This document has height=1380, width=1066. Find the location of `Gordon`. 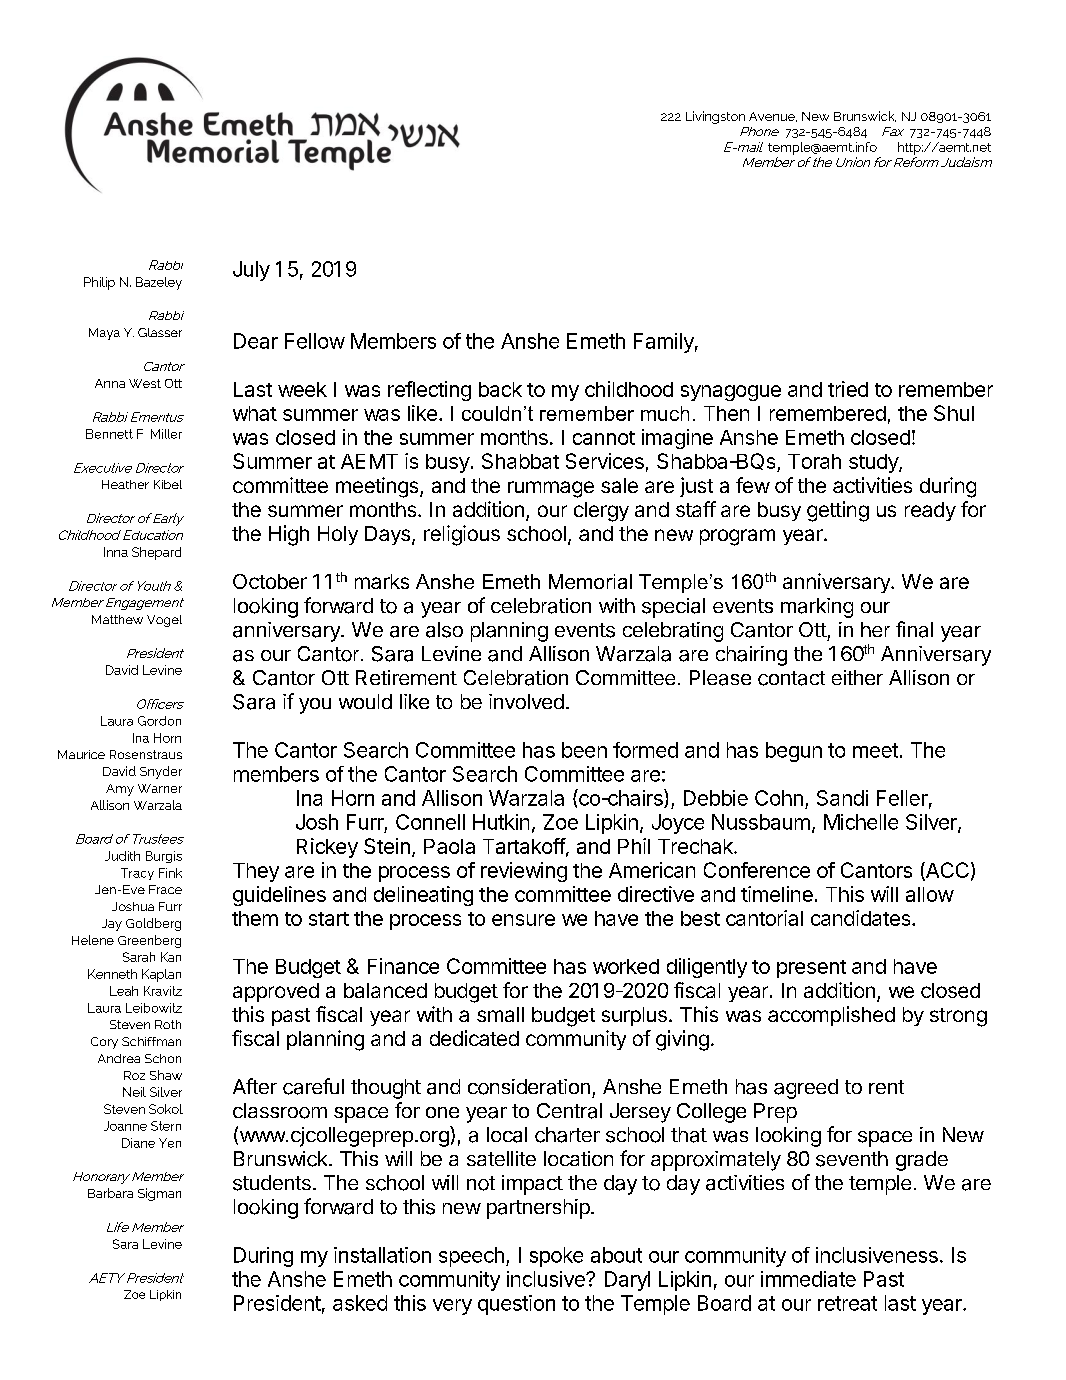

Gordon is located at coordinates (159, 721).
